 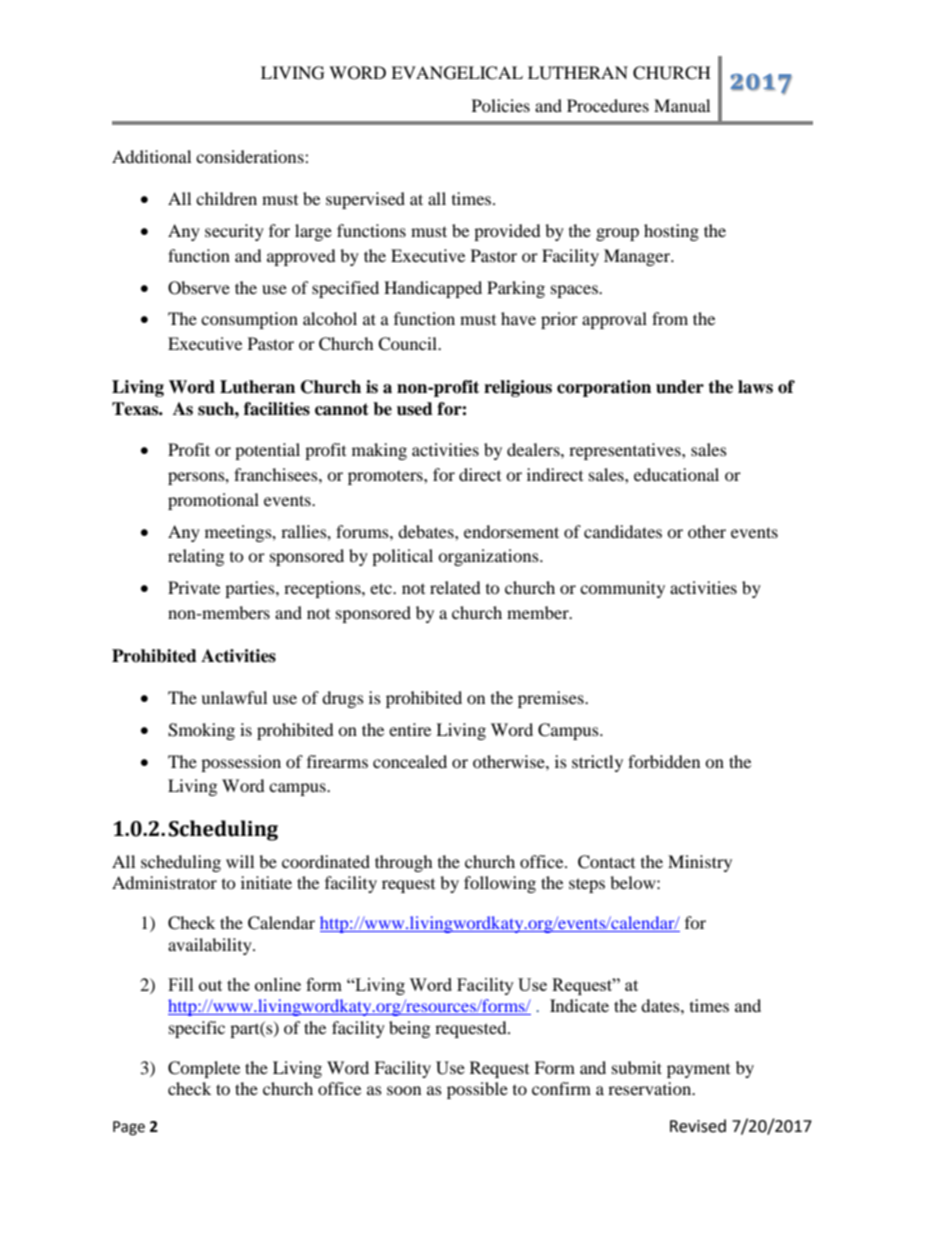 What do you see at coordinates (664, 761) in the document?
I see `forbidden` at bounding box center [664, 761].
